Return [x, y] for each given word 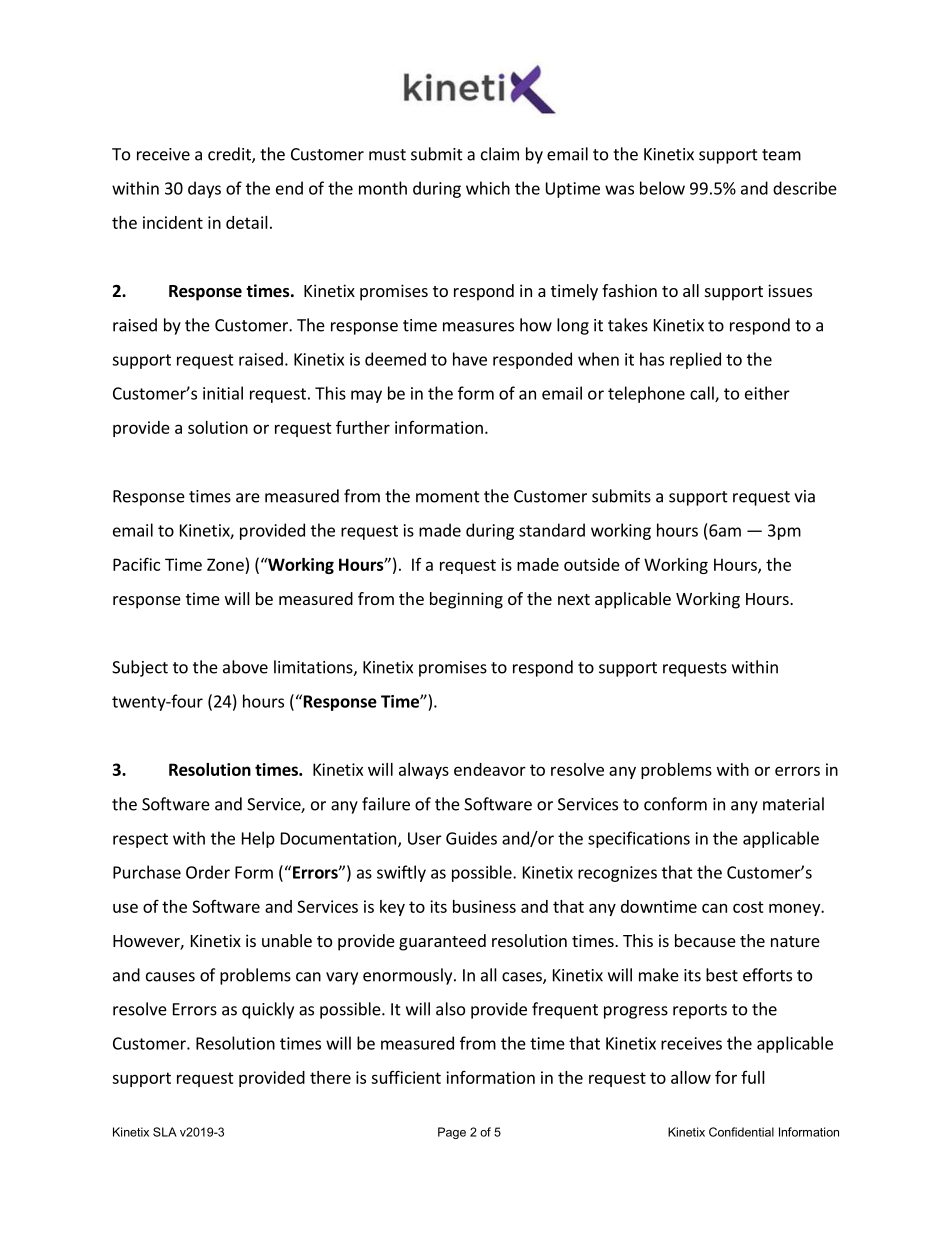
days [204, 189]
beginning [466, 600]
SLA [165, 1132]
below [662, 188]
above [245, 667]
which [488, 188]
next [574, 599]
